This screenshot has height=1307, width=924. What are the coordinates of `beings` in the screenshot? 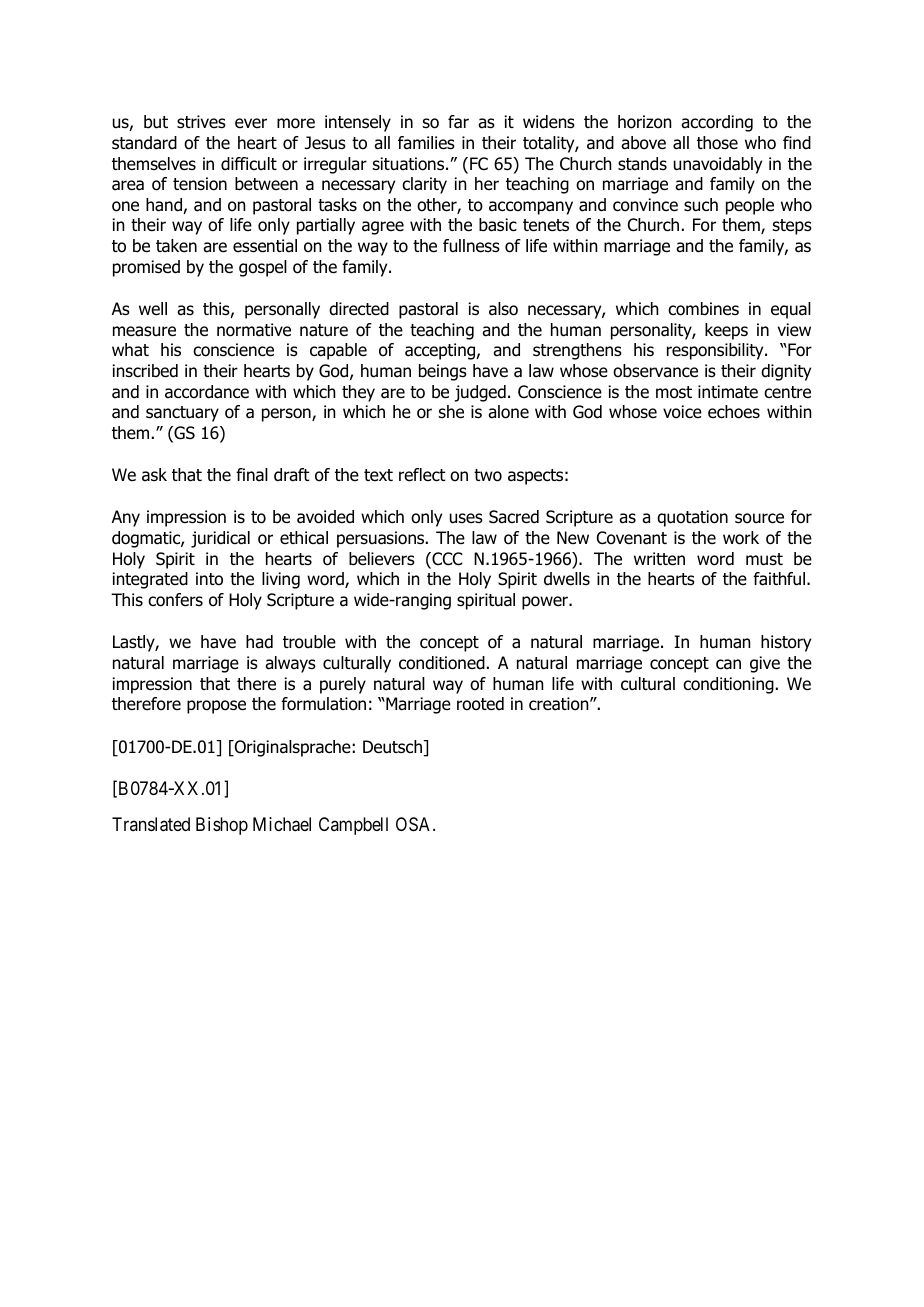 It's located at (443, 372).
